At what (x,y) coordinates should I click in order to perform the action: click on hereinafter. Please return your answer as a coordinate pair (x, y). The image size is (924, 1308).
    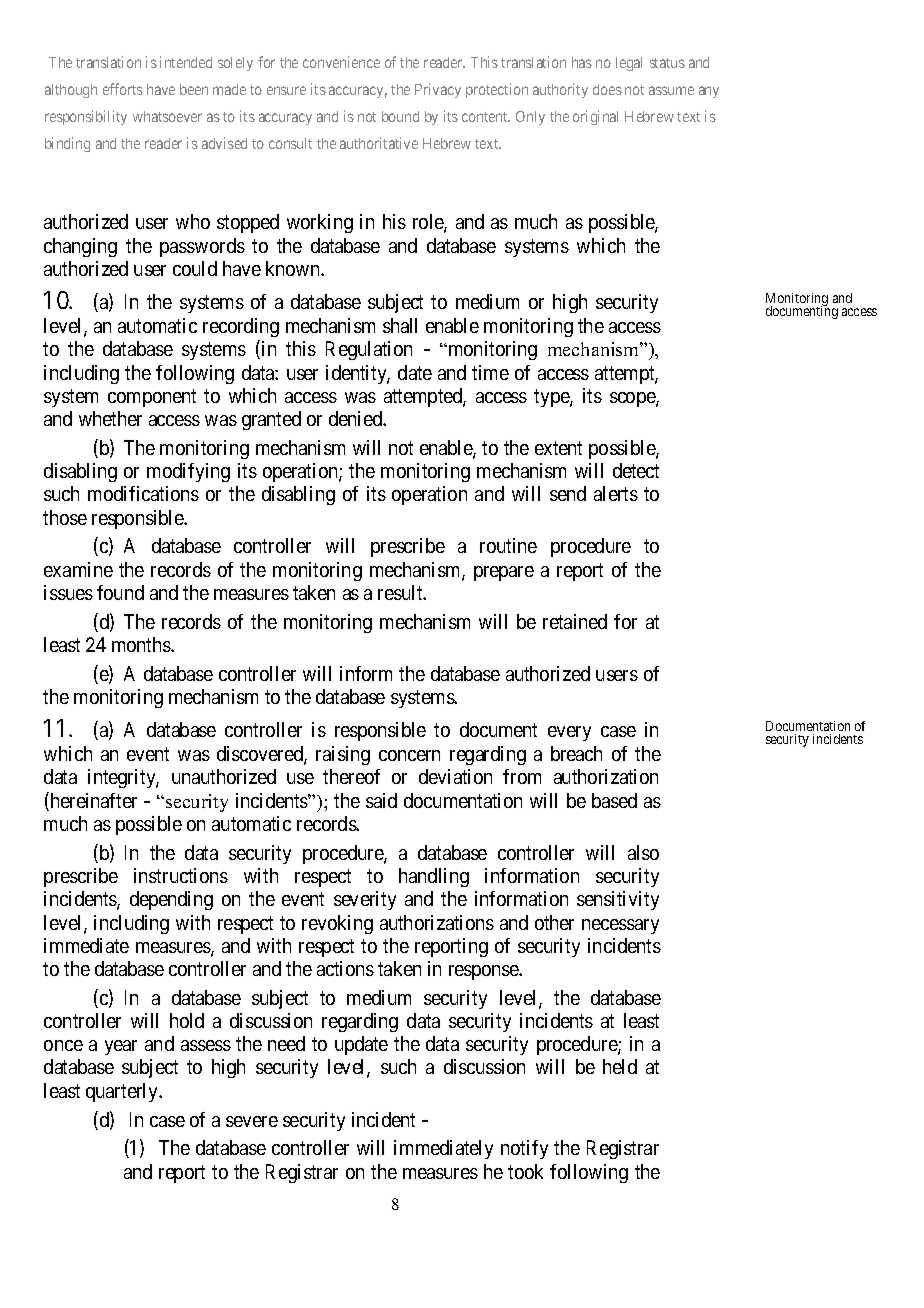
    Looking at the image, I should click on (92, 801).
